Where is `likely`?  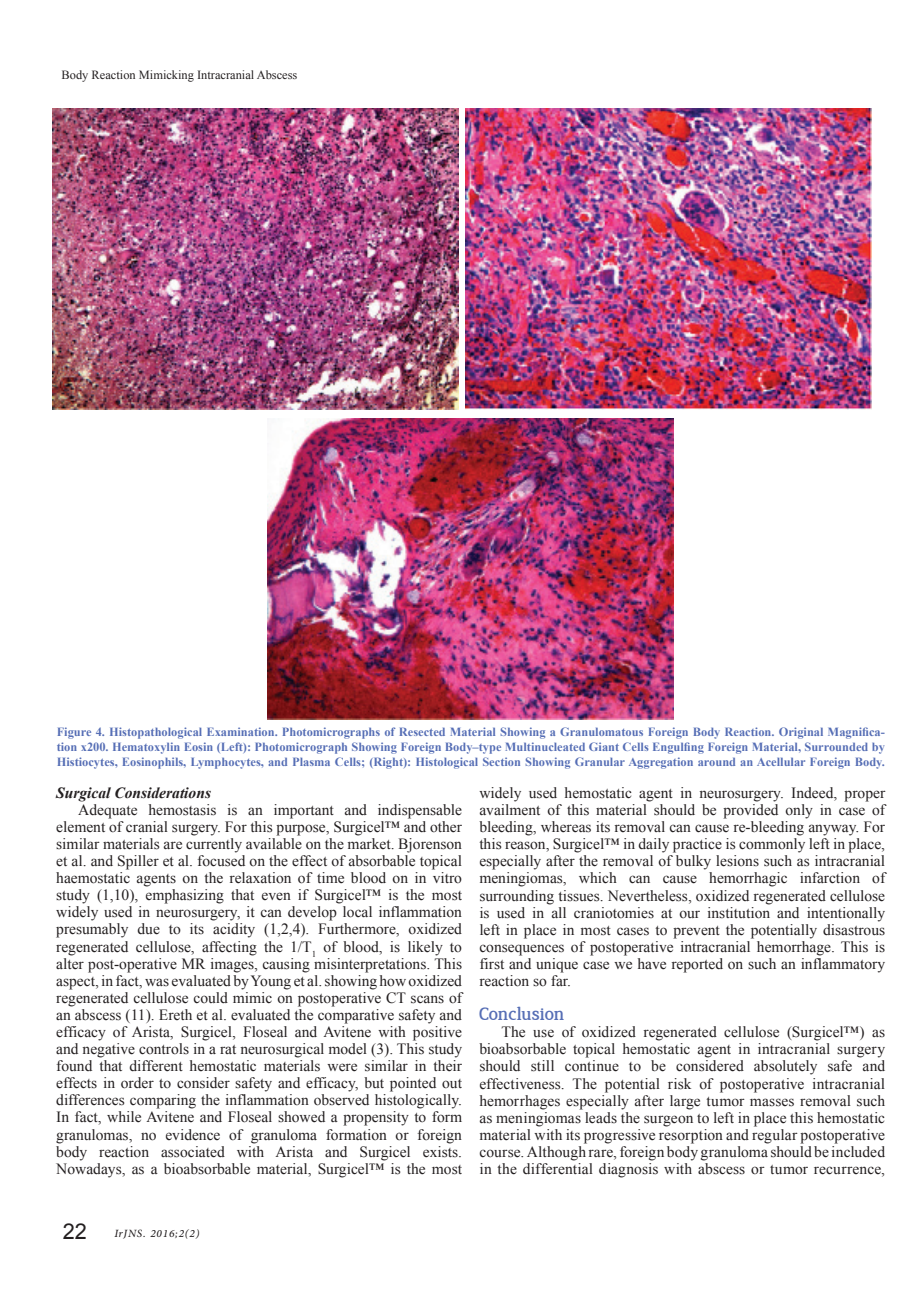 likely is located at coordinates (425, 948).
